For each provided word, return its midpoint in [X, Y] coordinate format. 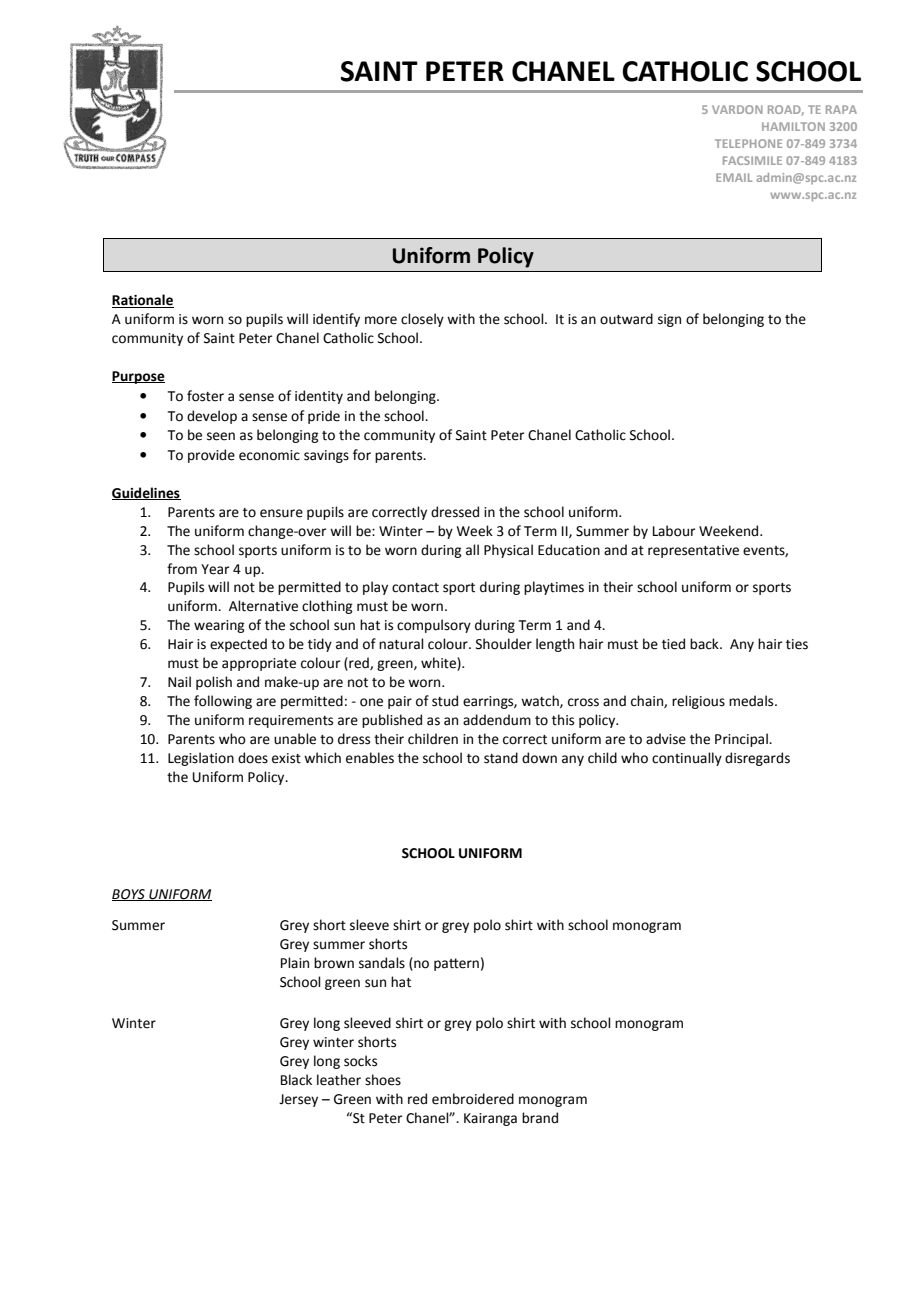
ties [797, 644]
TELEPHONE [748, 143]
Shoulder [504, 644]
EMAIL [734, 177]
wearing [219, 626]
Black [296, 1080]
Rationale [143, 301]
